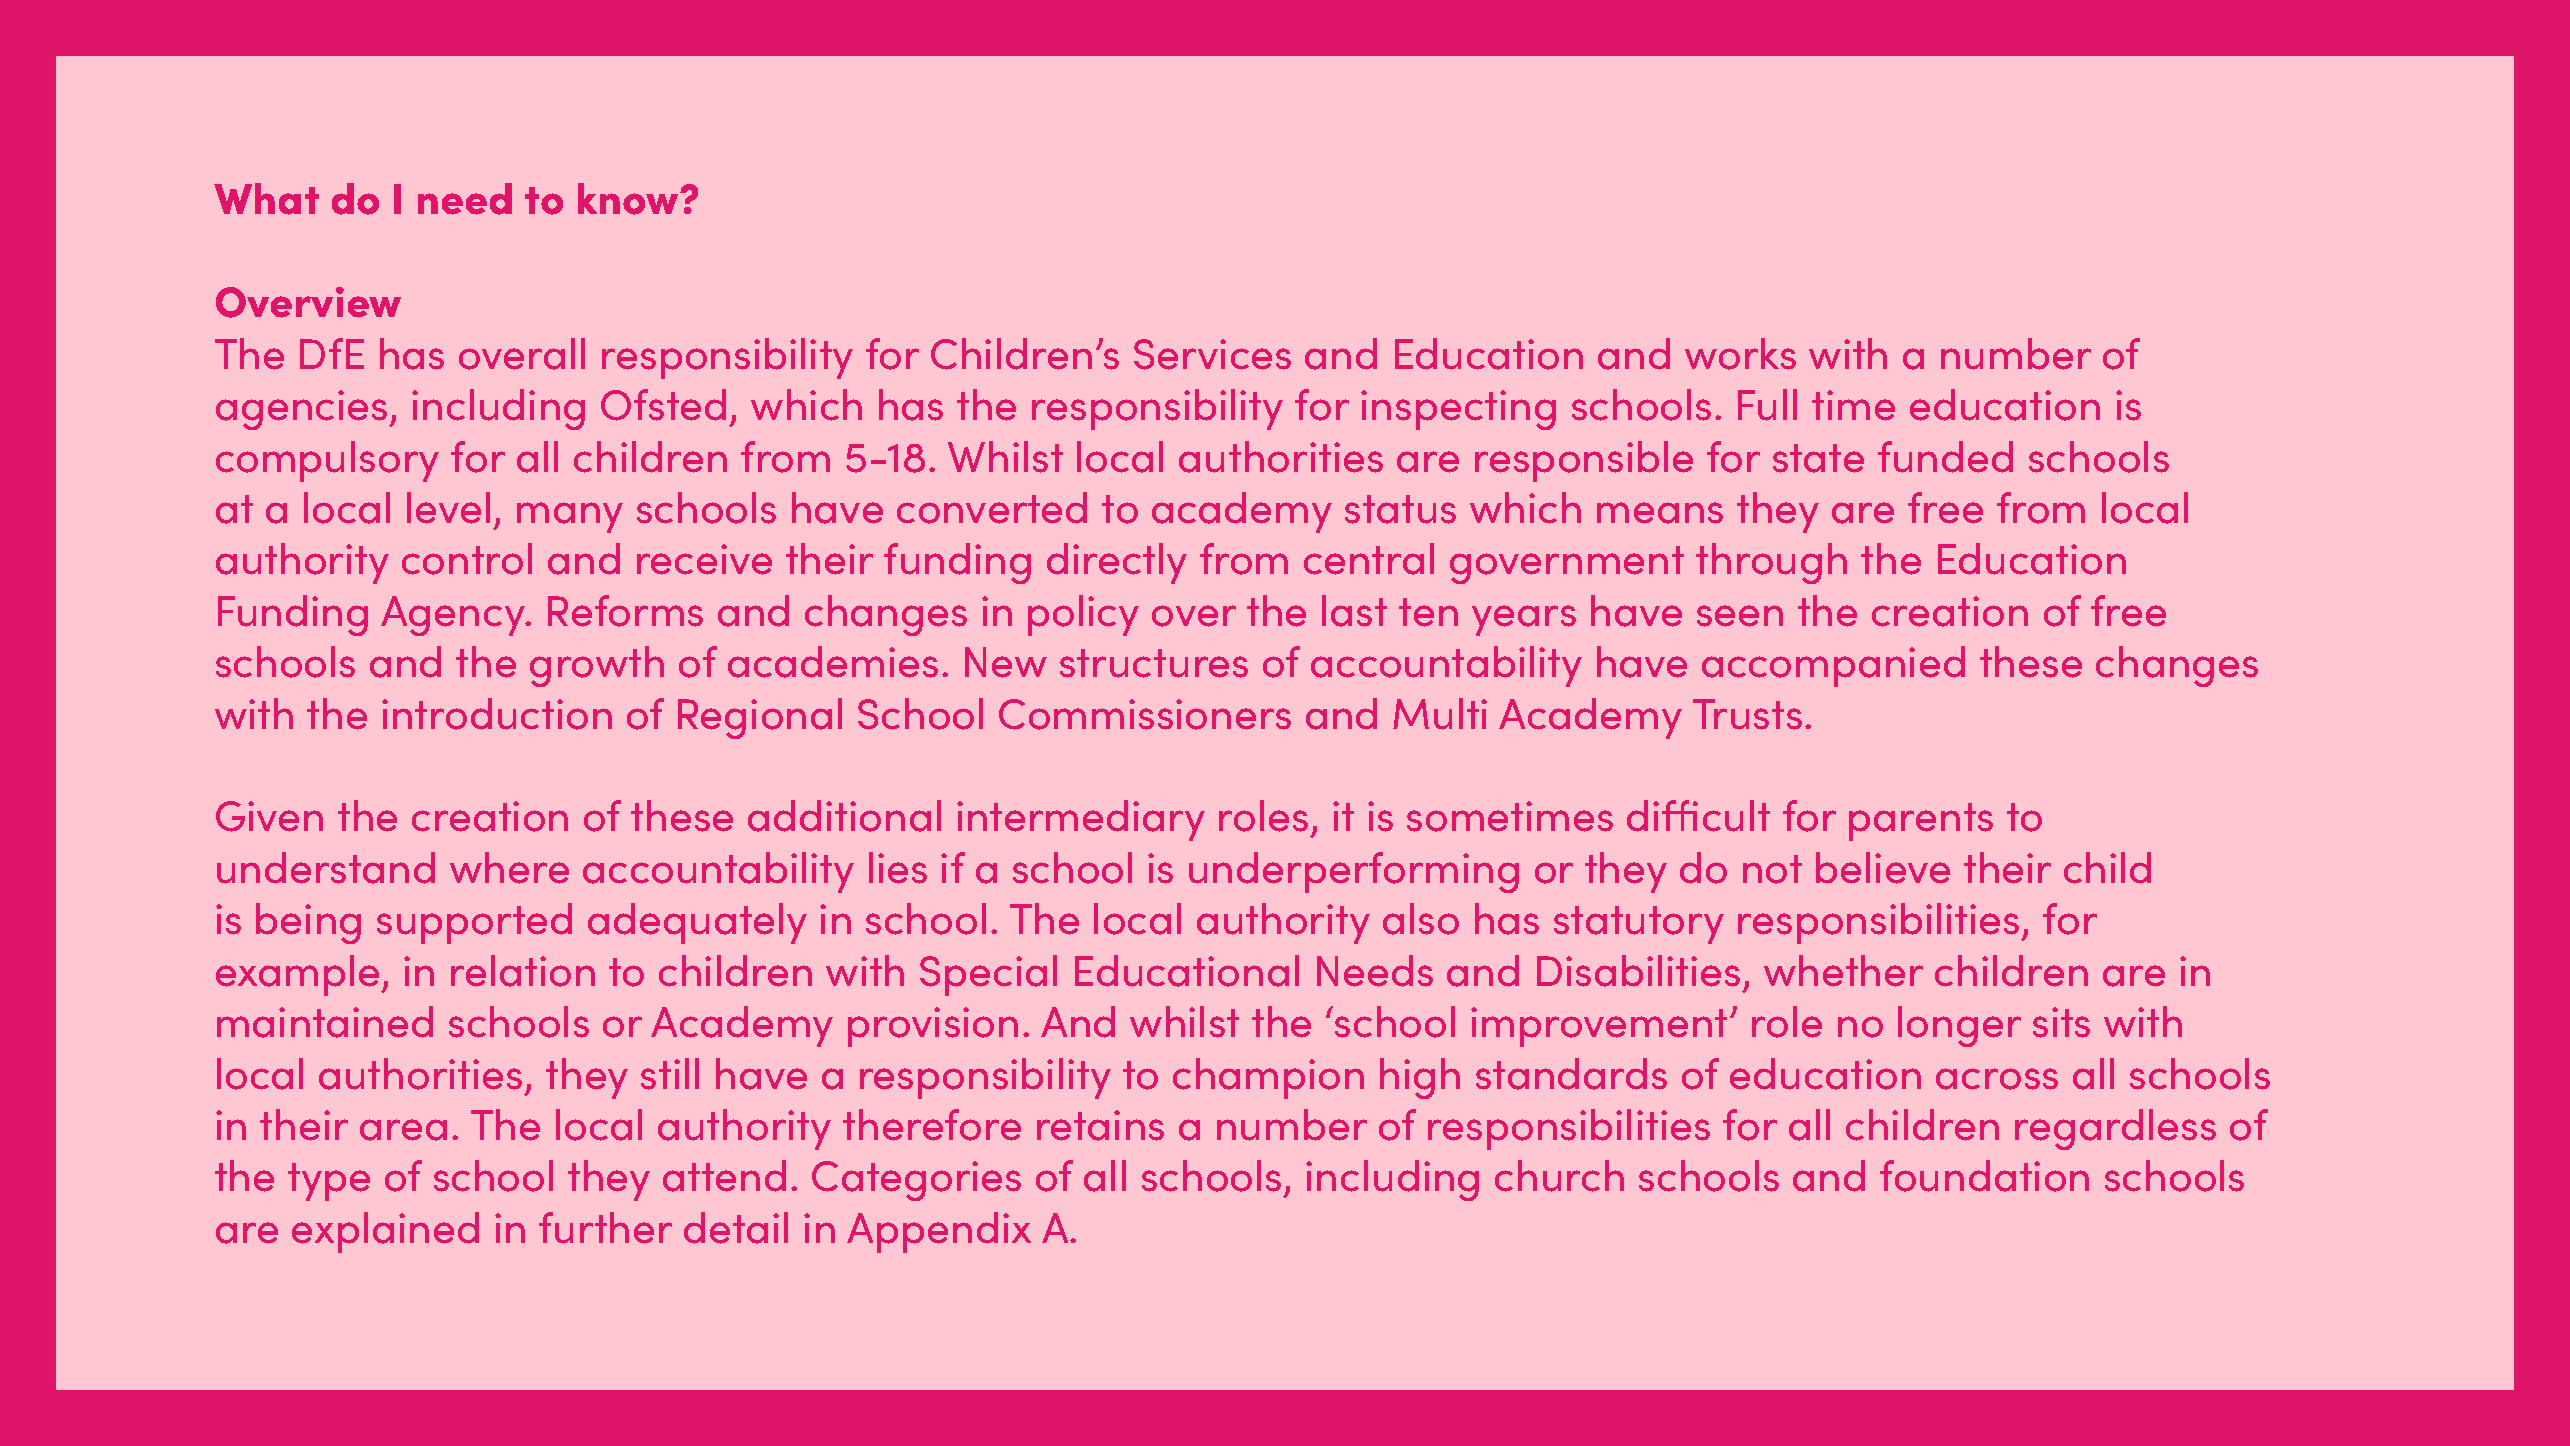 The image size is (2570, 1446). What do you see at coordinates (467, 559) in the image?
I see `control` at bounding box center [467, 559].
